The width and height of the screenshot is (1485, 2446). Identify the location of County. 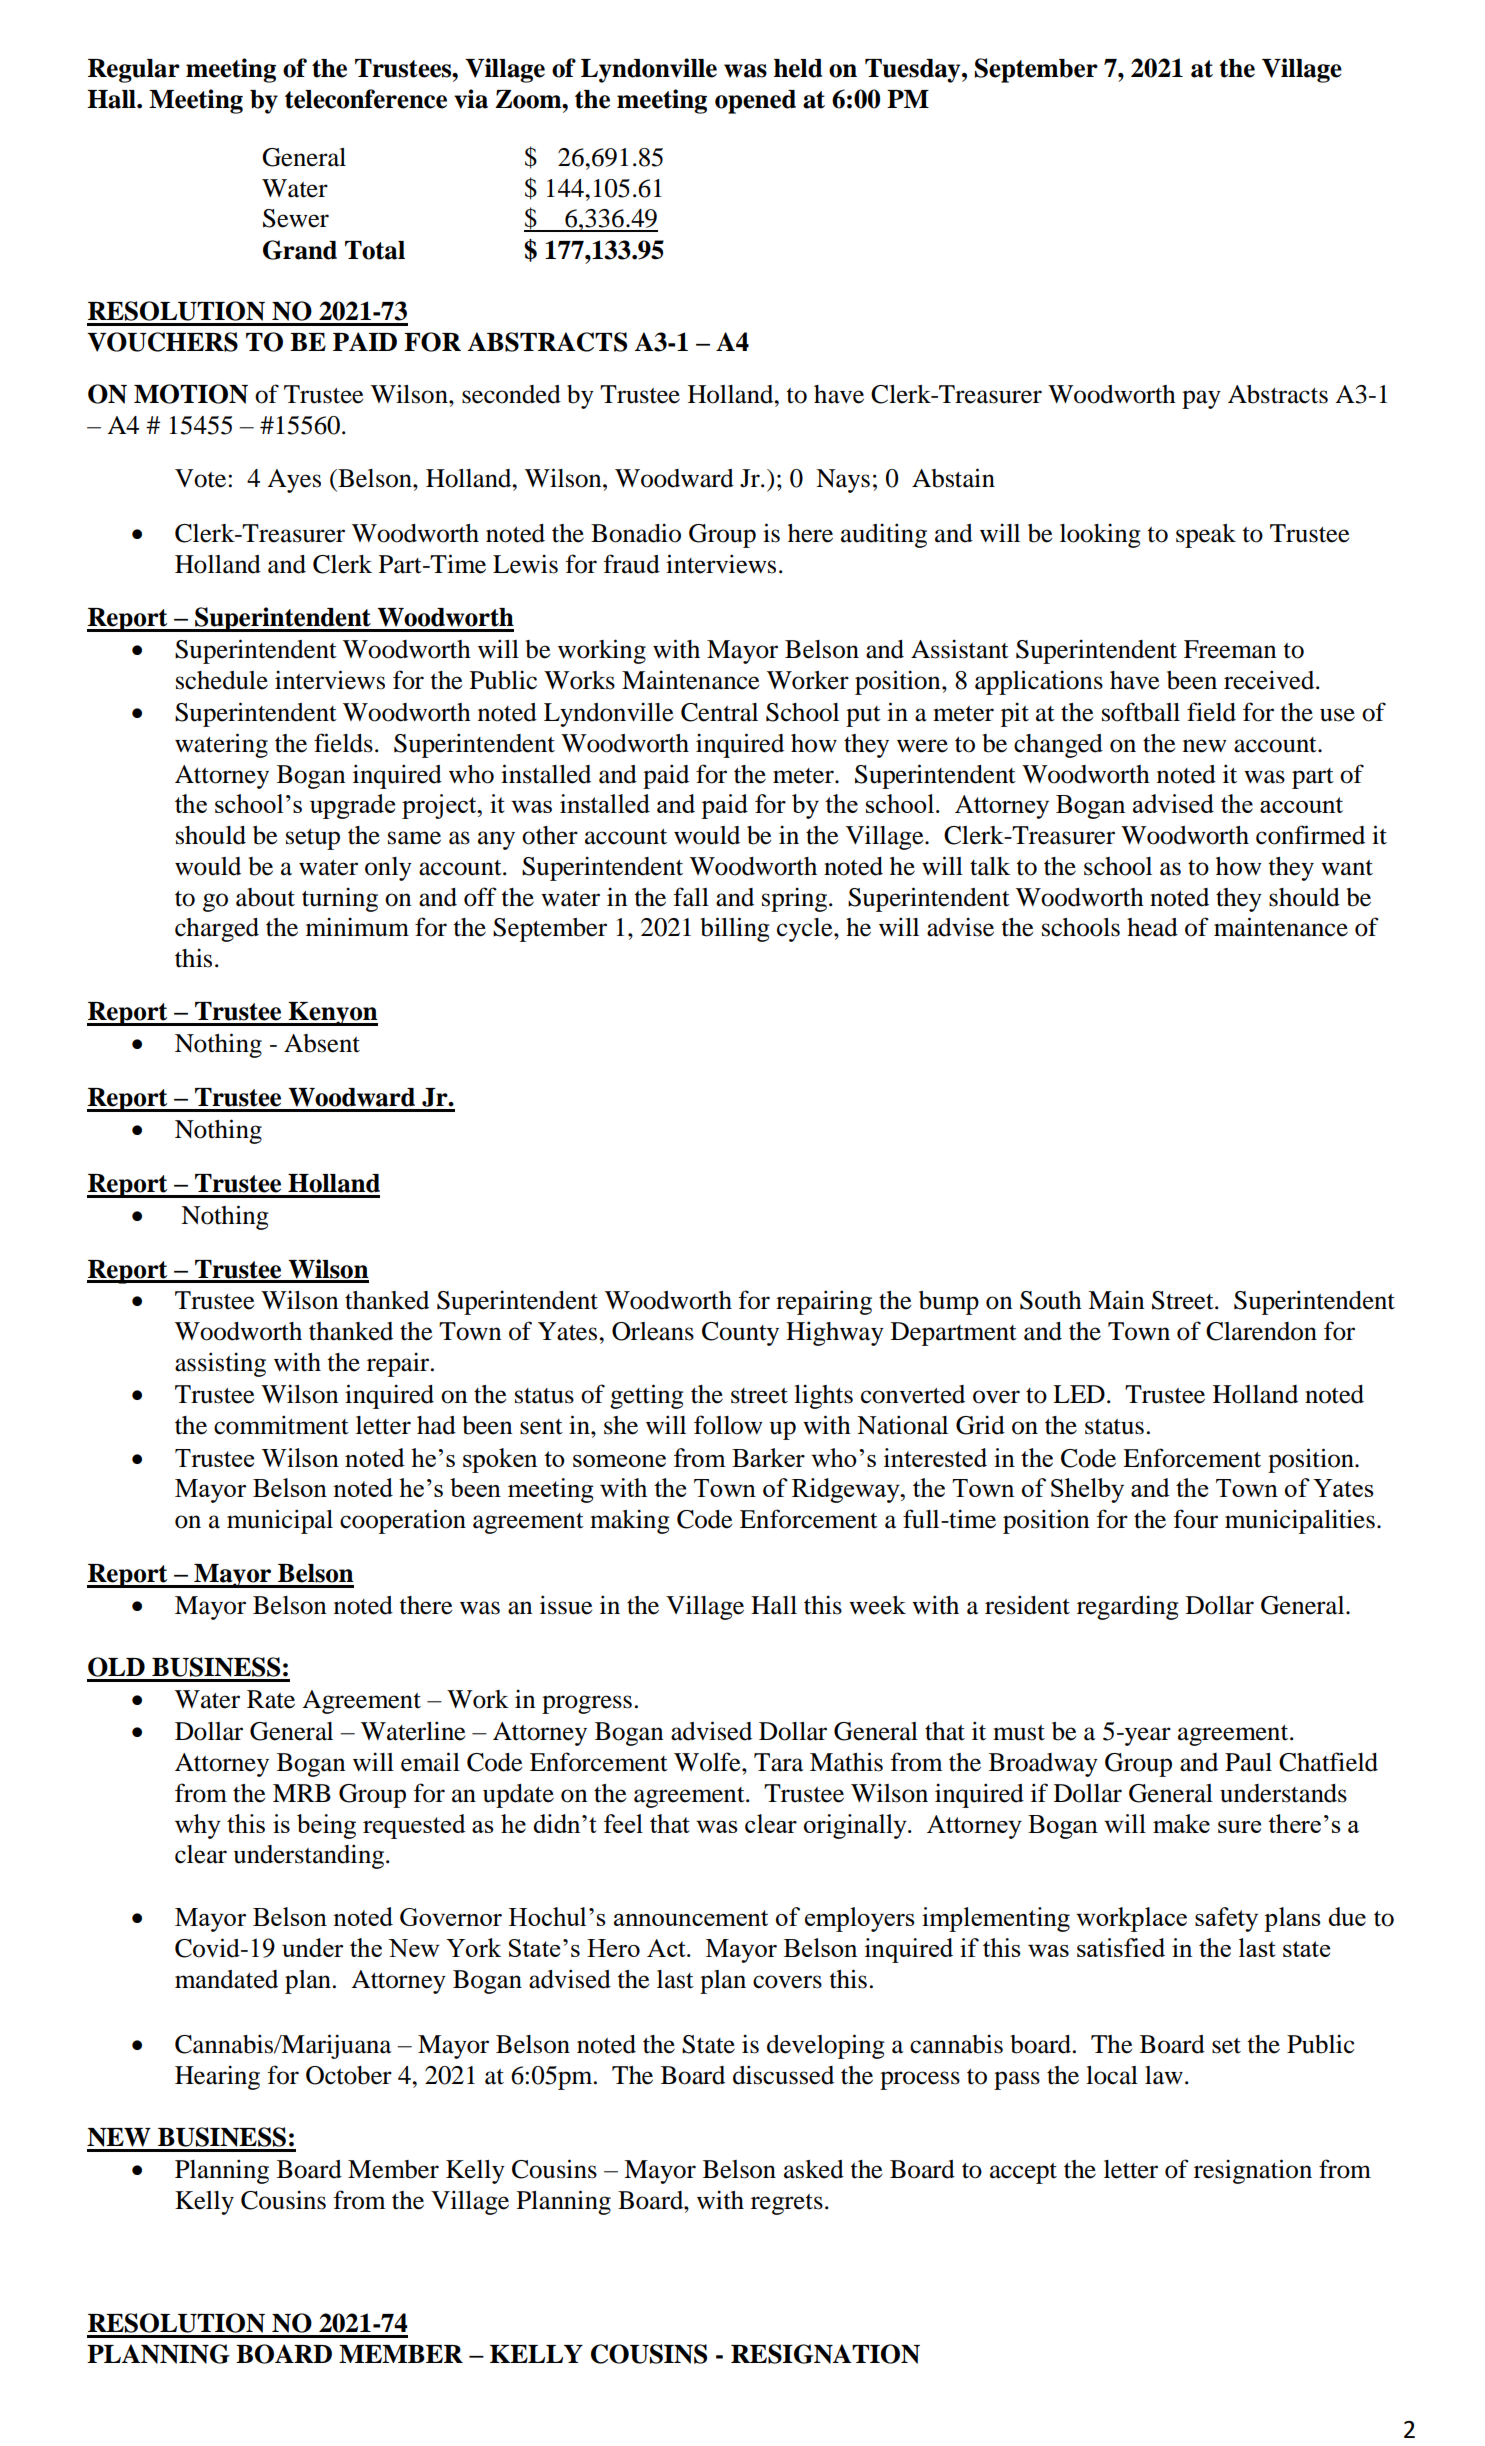
(740, 1334).
